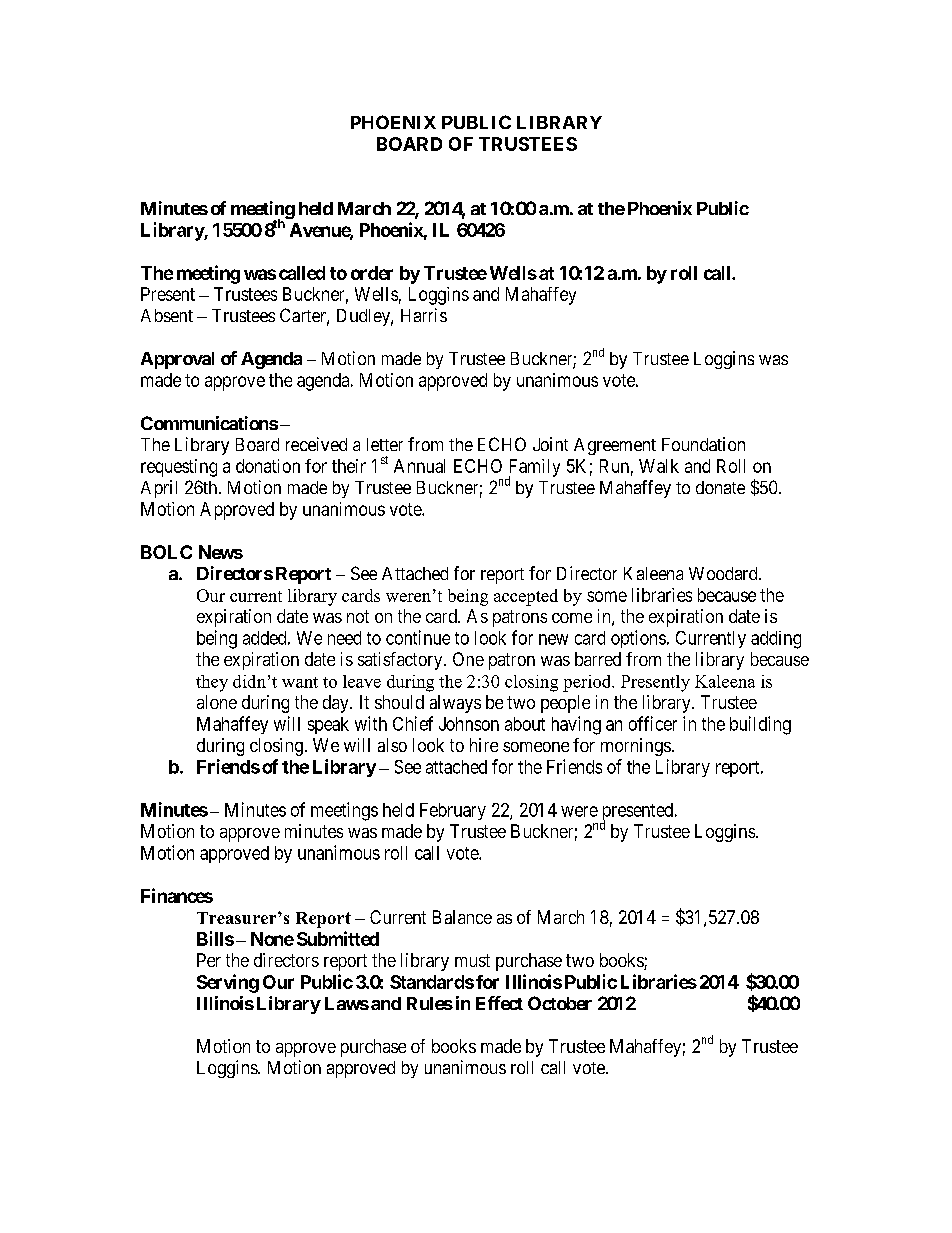 The height and width of the document is (1233, 952). I want to click on mornings, so click(636, 747).
